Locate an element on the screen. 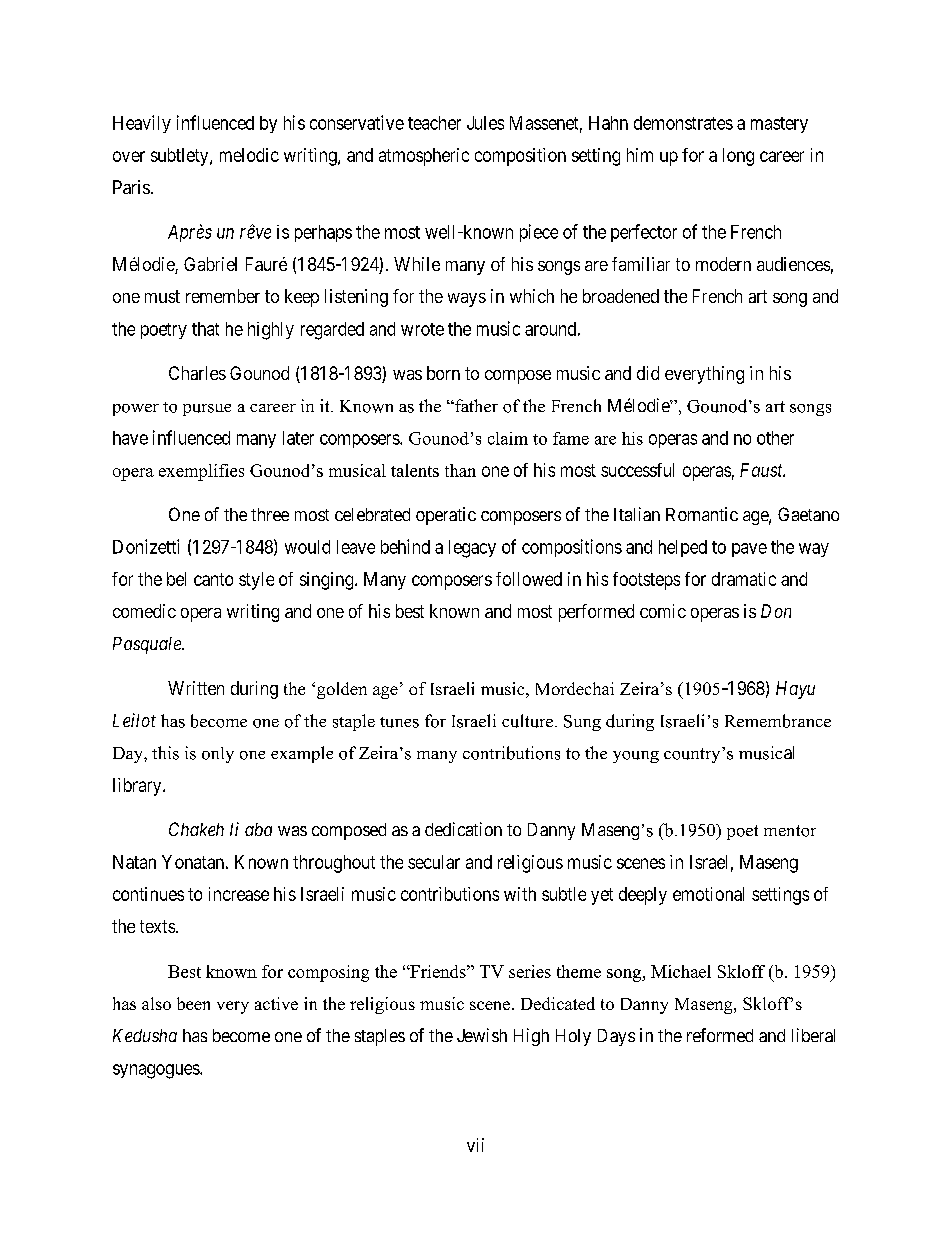 This screenshot has width=952, height=1233. melodic is located at coordinates (249, 155).
